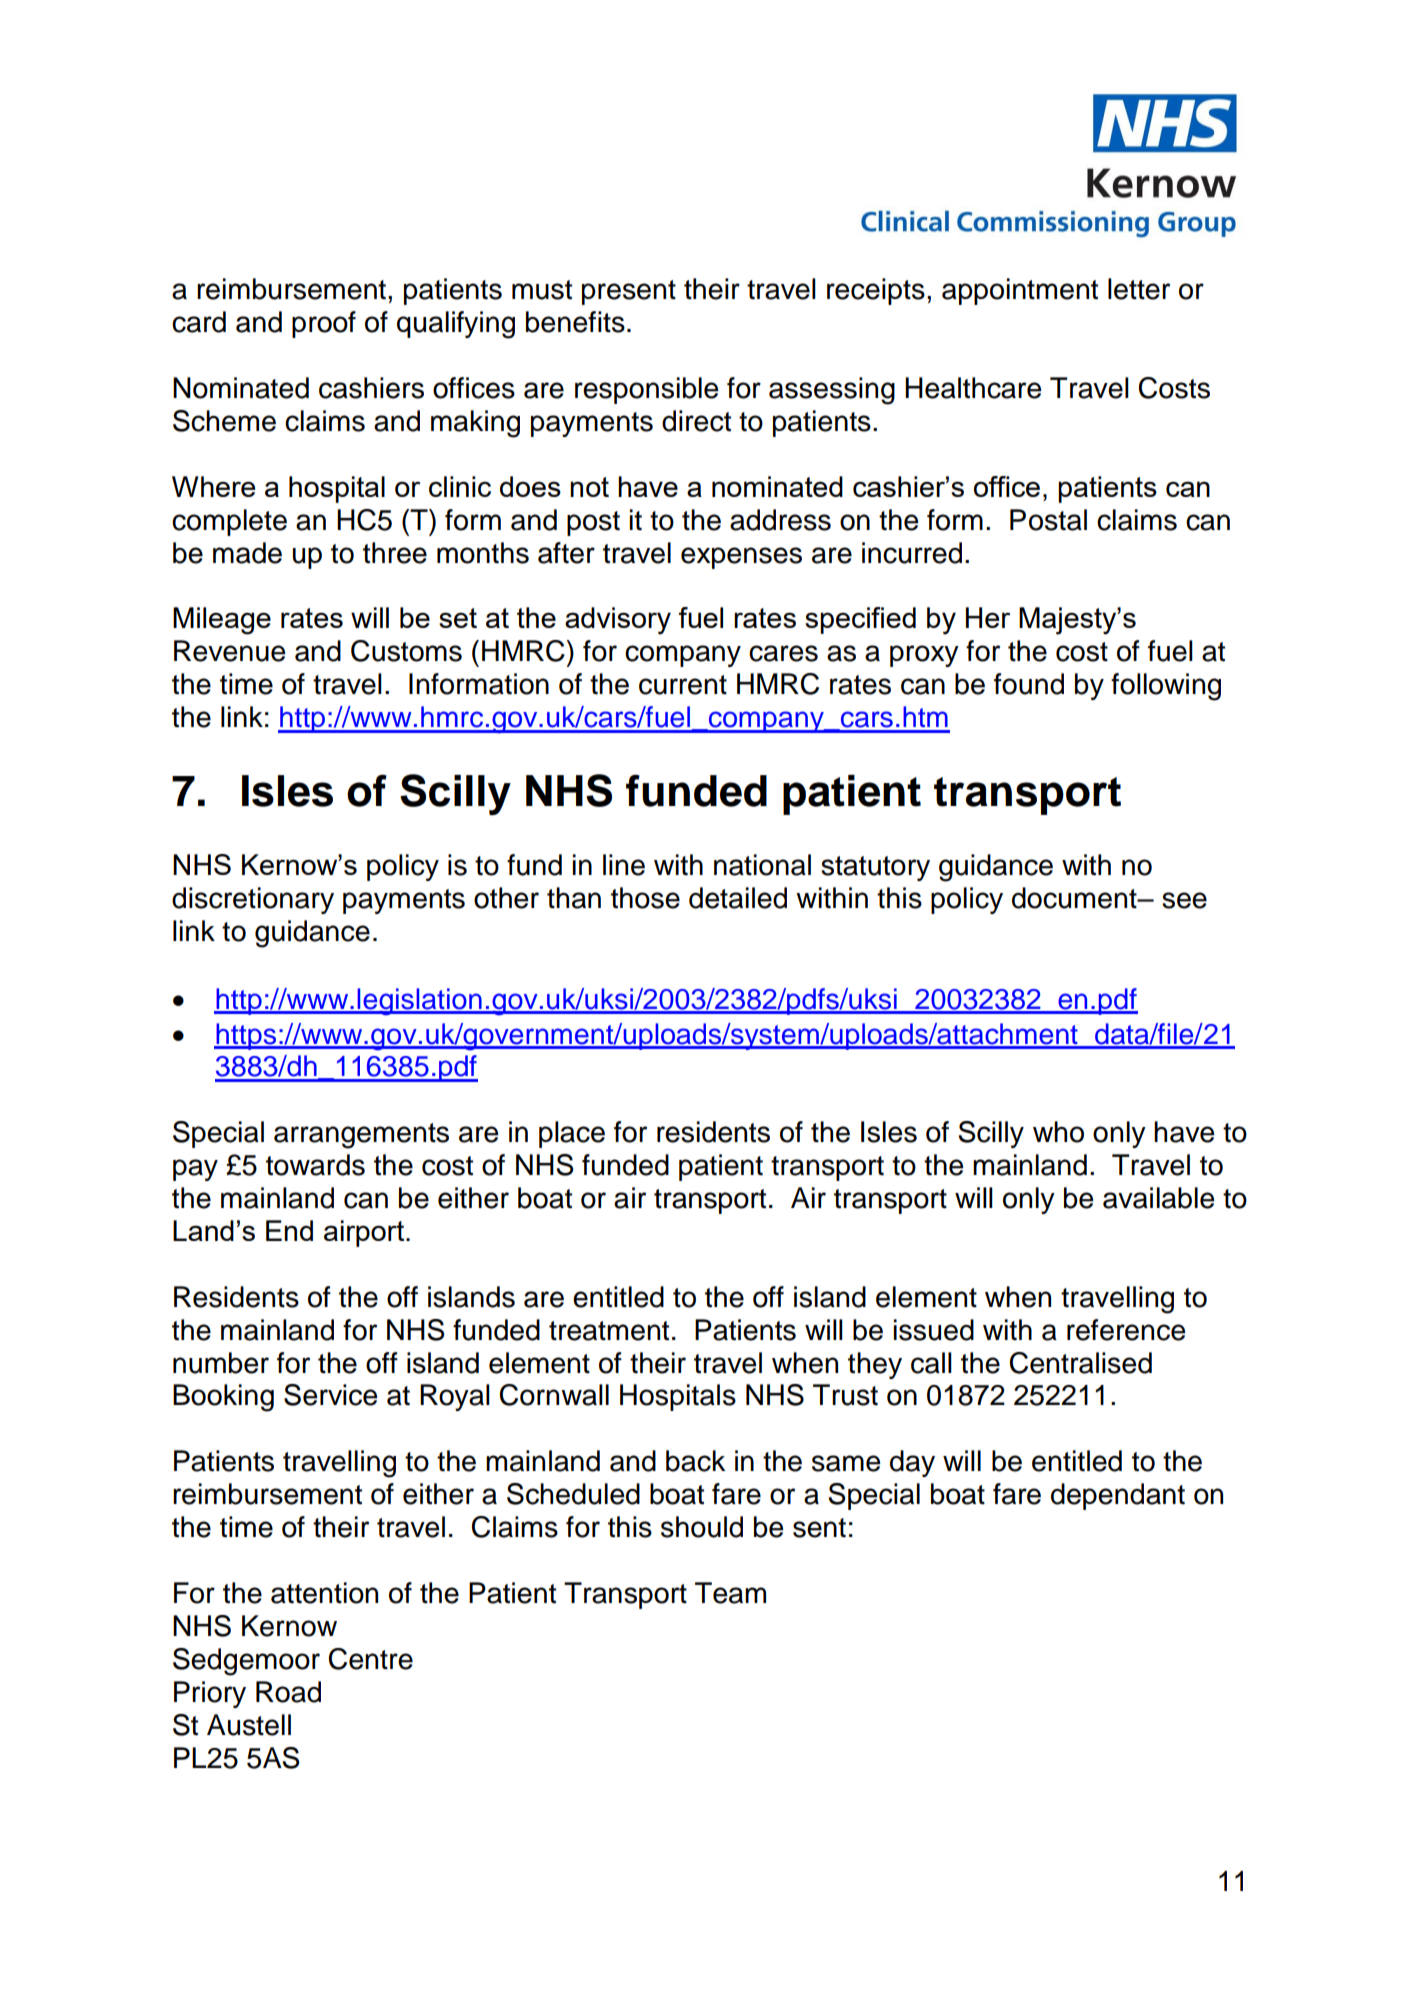 The image size is (1420, 2008). What do you see at coordinates (1075, 898) in the page?
I see `document` at bounding box center [1075, 898].
